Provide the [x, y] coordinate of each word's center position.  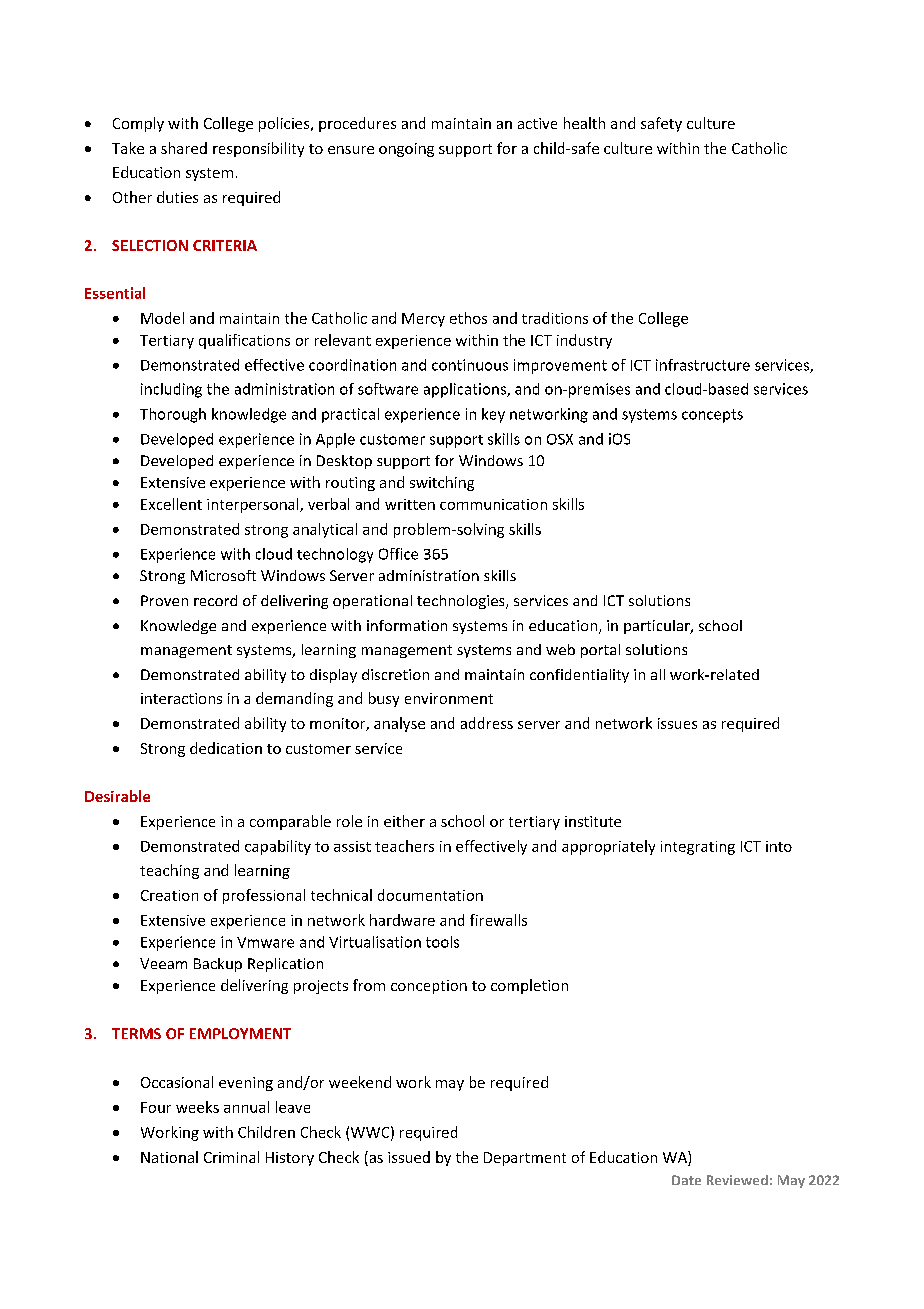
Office [398, 554]
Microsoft [223, 575]
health [584, 123]
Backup [218, 965]
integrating [698, 848]
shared [184, 148]
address [487, 723]
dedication [226, 748]
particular [658, 627]
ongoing [406, 150]
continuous [470, 365]
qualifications [244, 341]
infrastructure [703, 365]
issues [677, 723]
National [169, 1157]
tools [442, 942]
